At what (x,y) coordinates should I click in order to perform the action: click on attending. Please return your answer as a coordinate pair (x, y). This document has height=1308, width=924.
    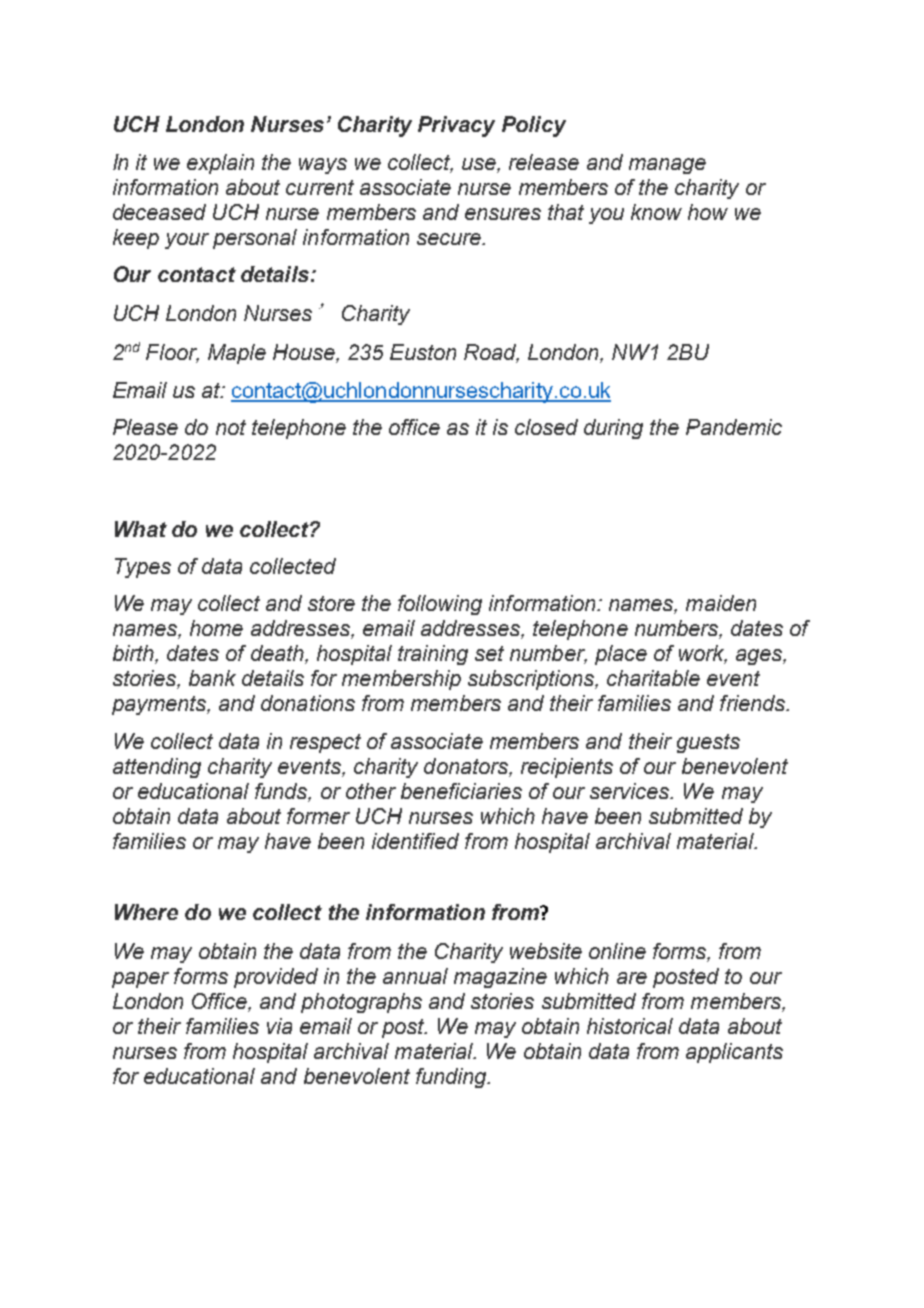
    Looking at the image, I should click on (157, 768).
